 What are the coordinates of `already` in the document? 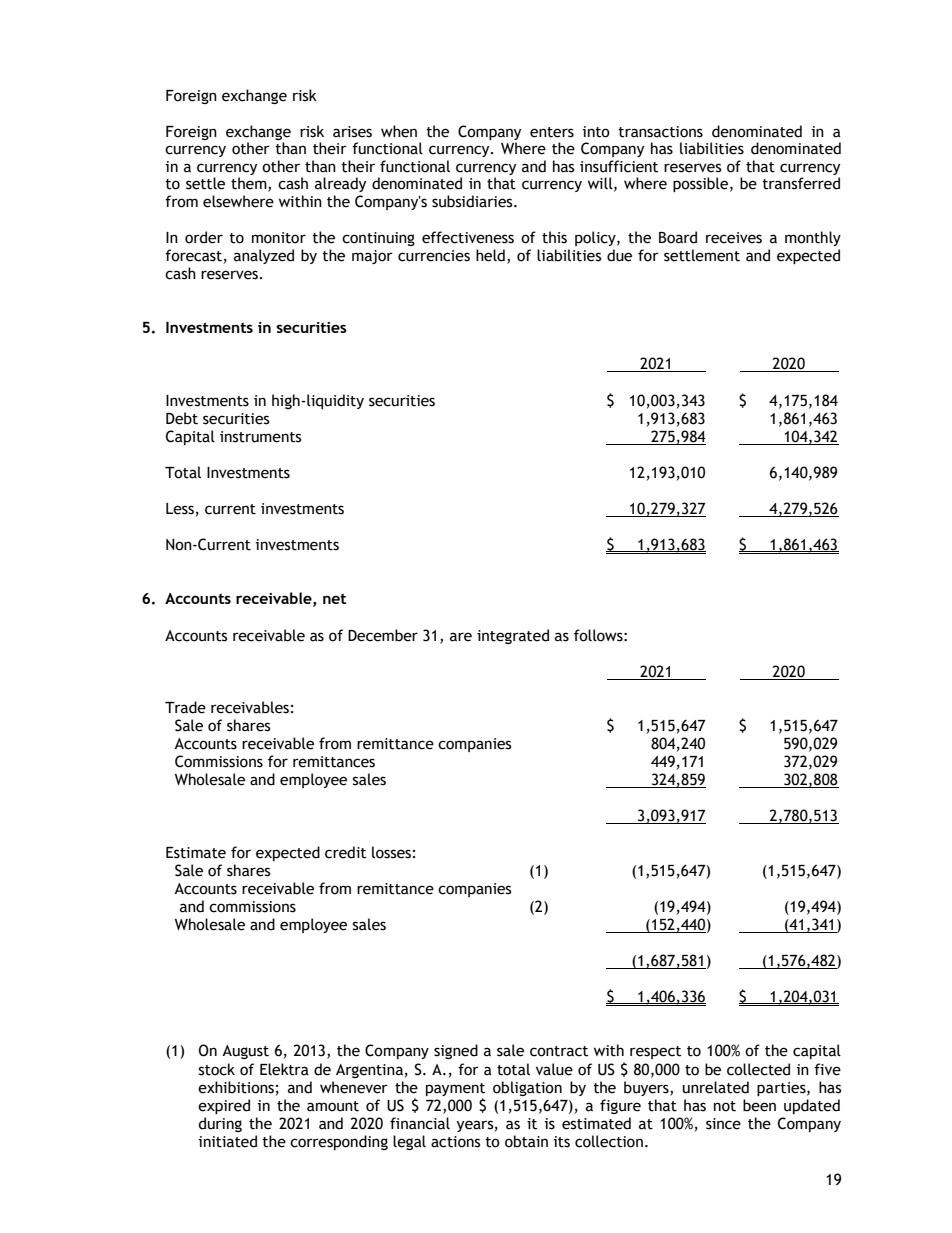 It's located at (340, 184).
